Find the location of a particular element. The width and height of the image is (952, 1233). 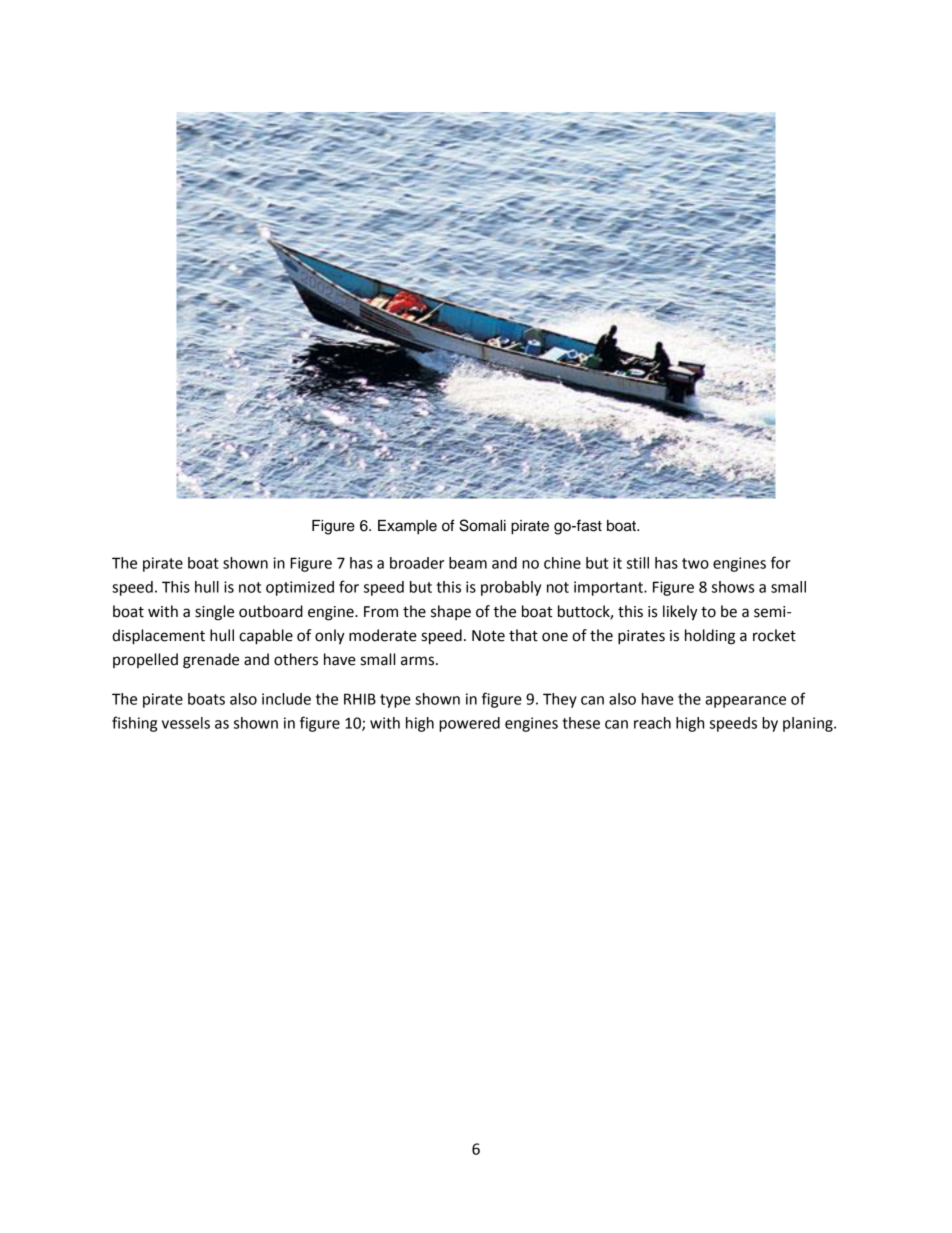

powered is located at coordinates (469, 724).
